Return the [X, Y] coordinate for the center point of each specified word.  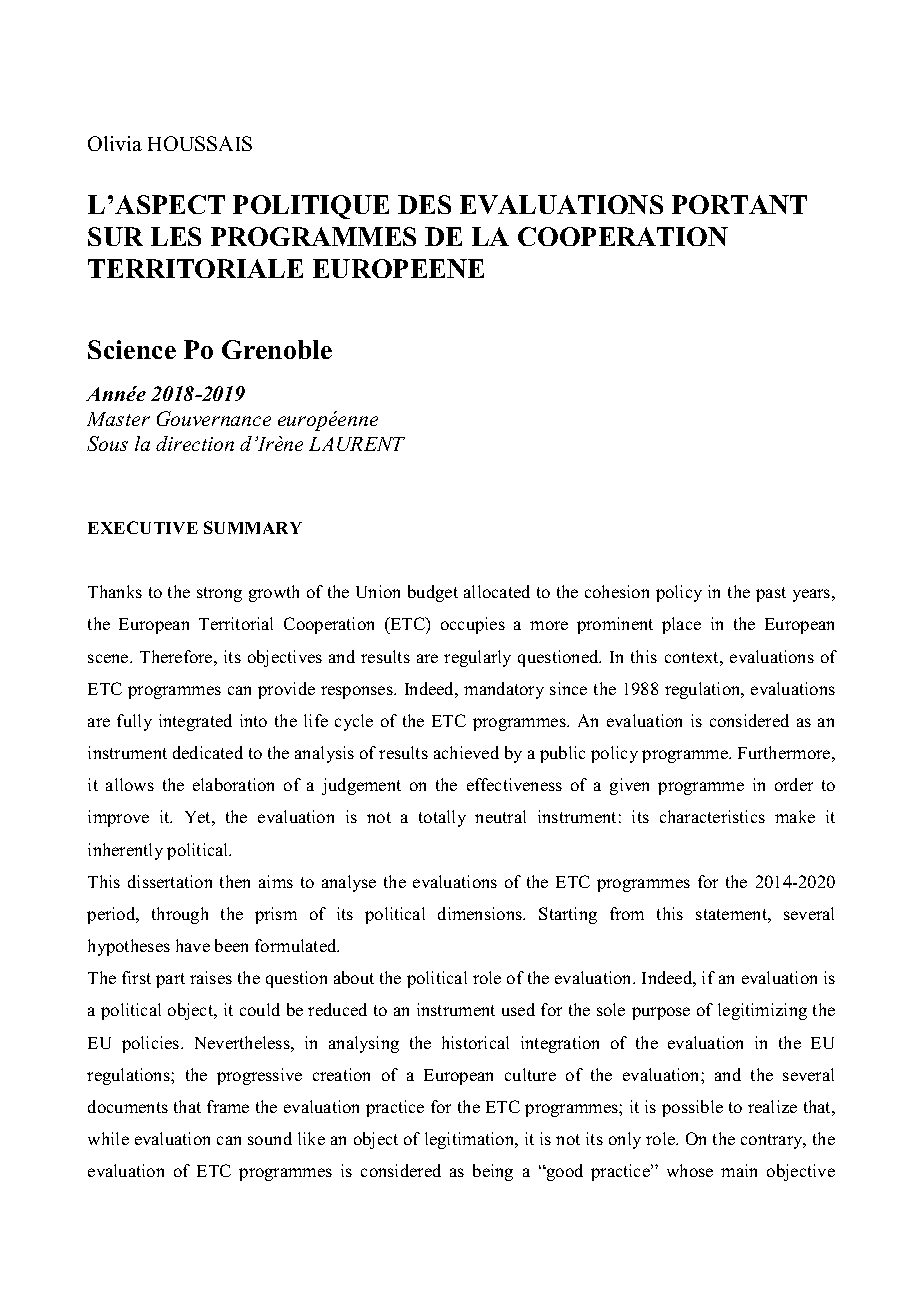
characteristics [712, 816]
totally [442, 818]
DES [424, 204]
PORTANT [739, 204]
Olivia [115, 143]
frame [228, 1106]
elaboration [233, 784]
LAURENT [357, 444]
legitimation [471, 1140]
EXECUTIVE [143, 527]
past [771, 594]
